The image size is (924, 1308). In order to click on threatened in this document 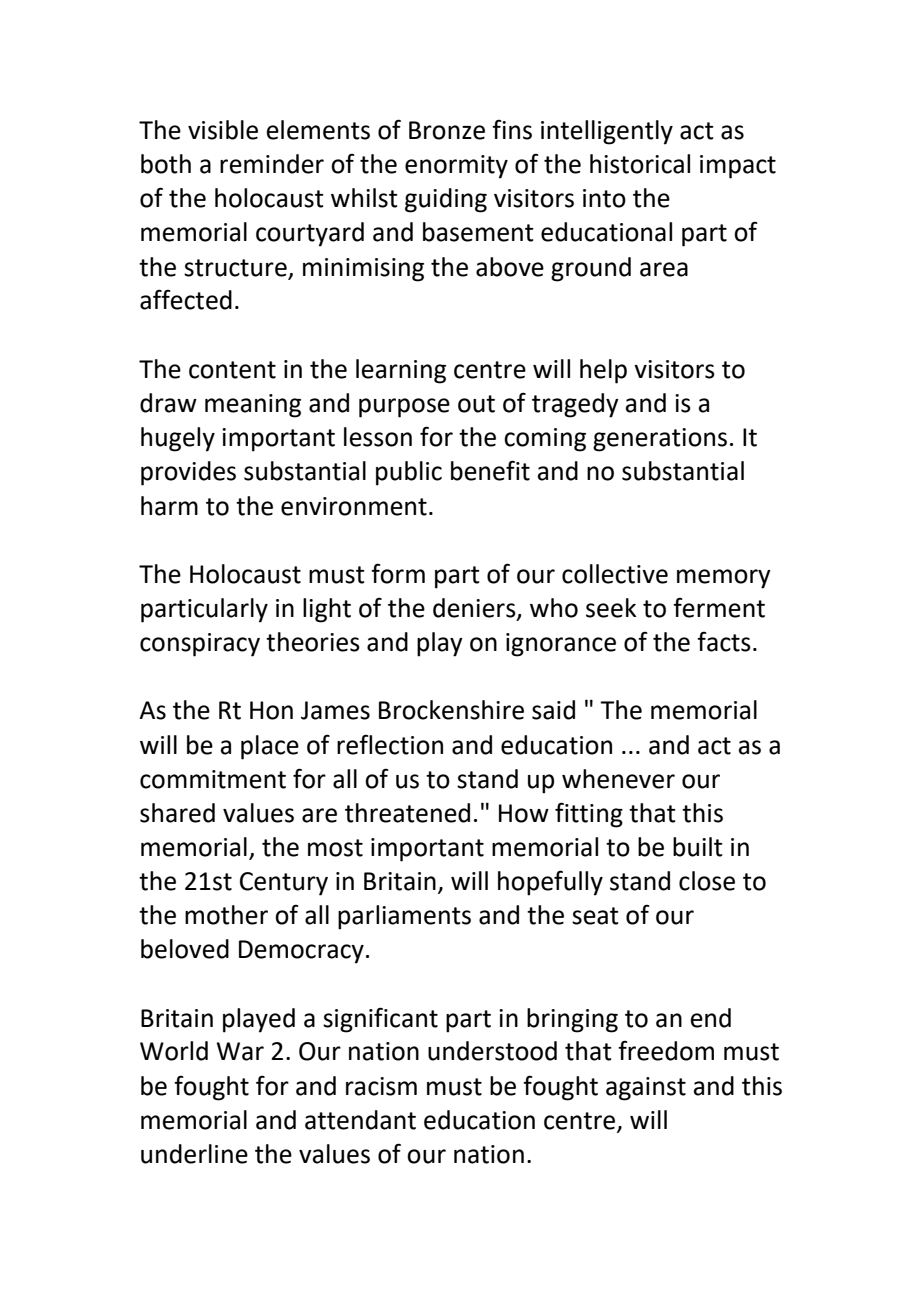, I will do `click(407, 813)`.
